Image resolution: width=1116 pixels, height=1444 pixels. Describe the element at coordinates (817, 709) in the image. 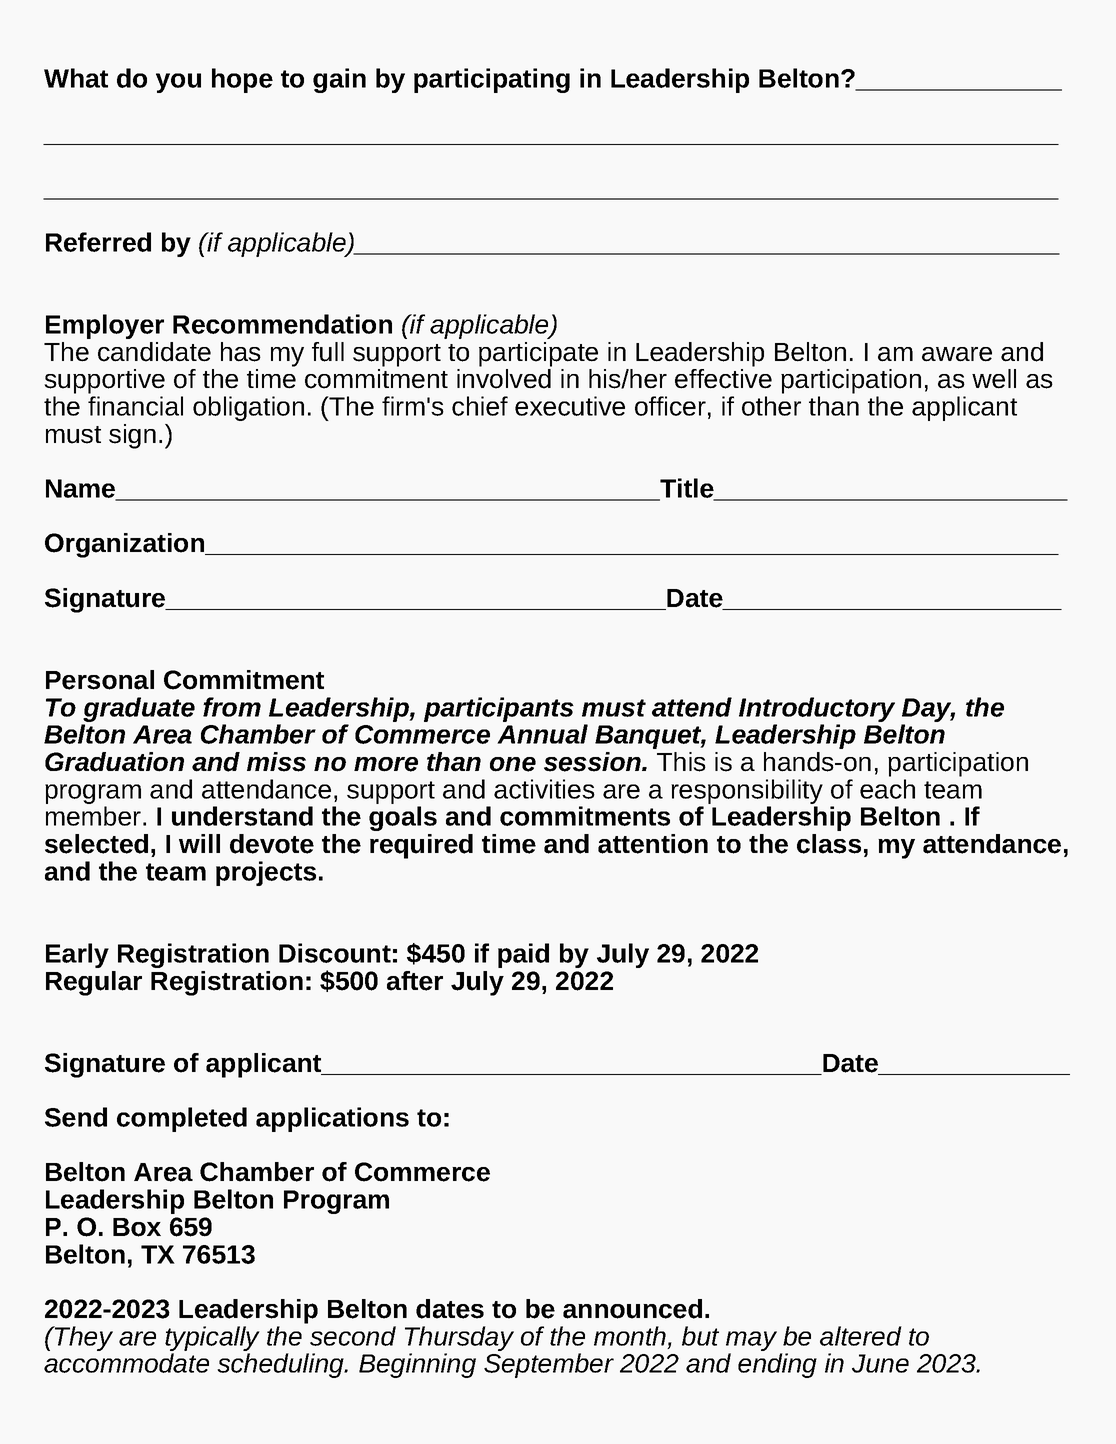

I see `Introductory` at that location.
